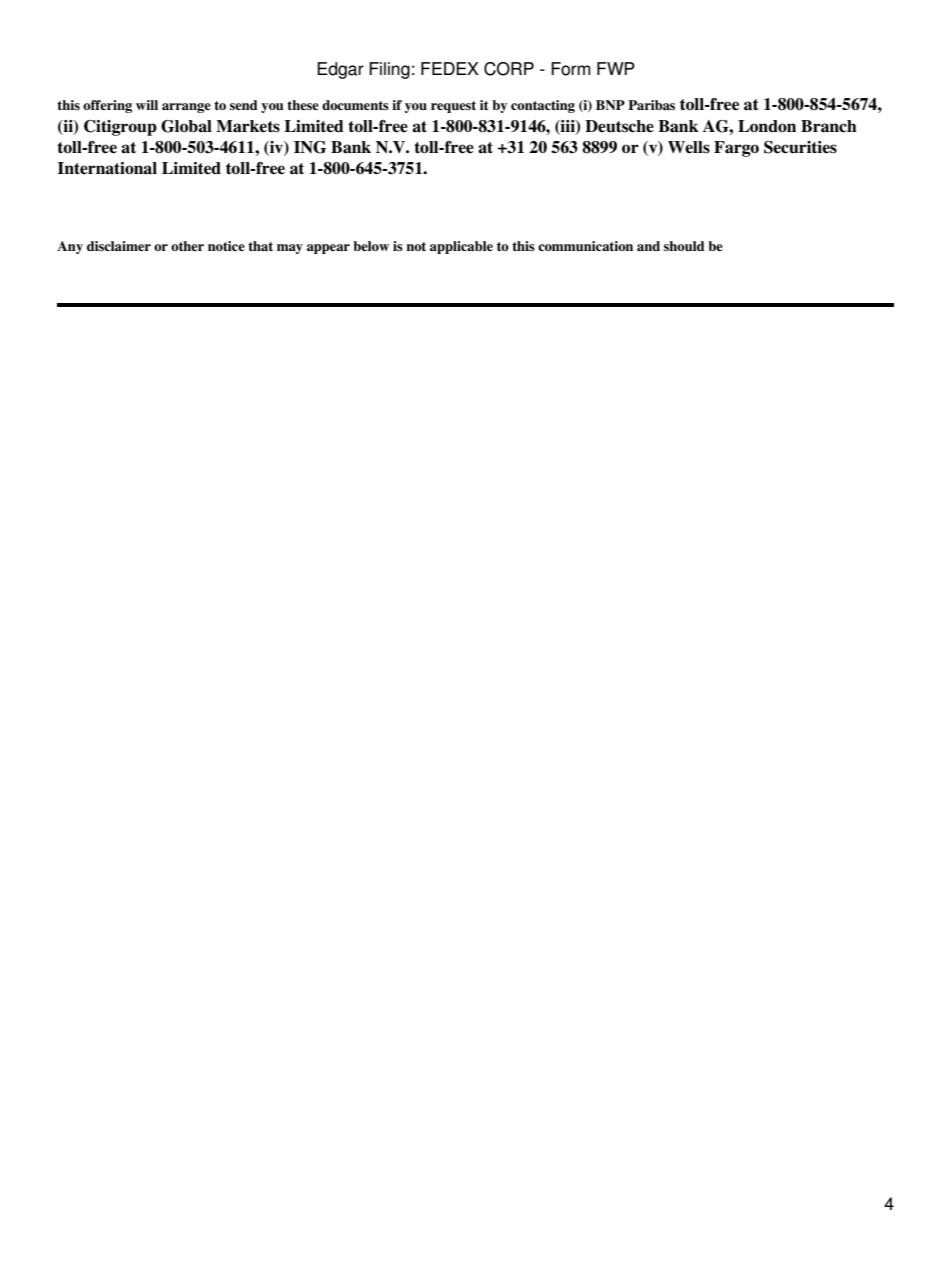  I want to click on FEDEX, so click(450, 68).
